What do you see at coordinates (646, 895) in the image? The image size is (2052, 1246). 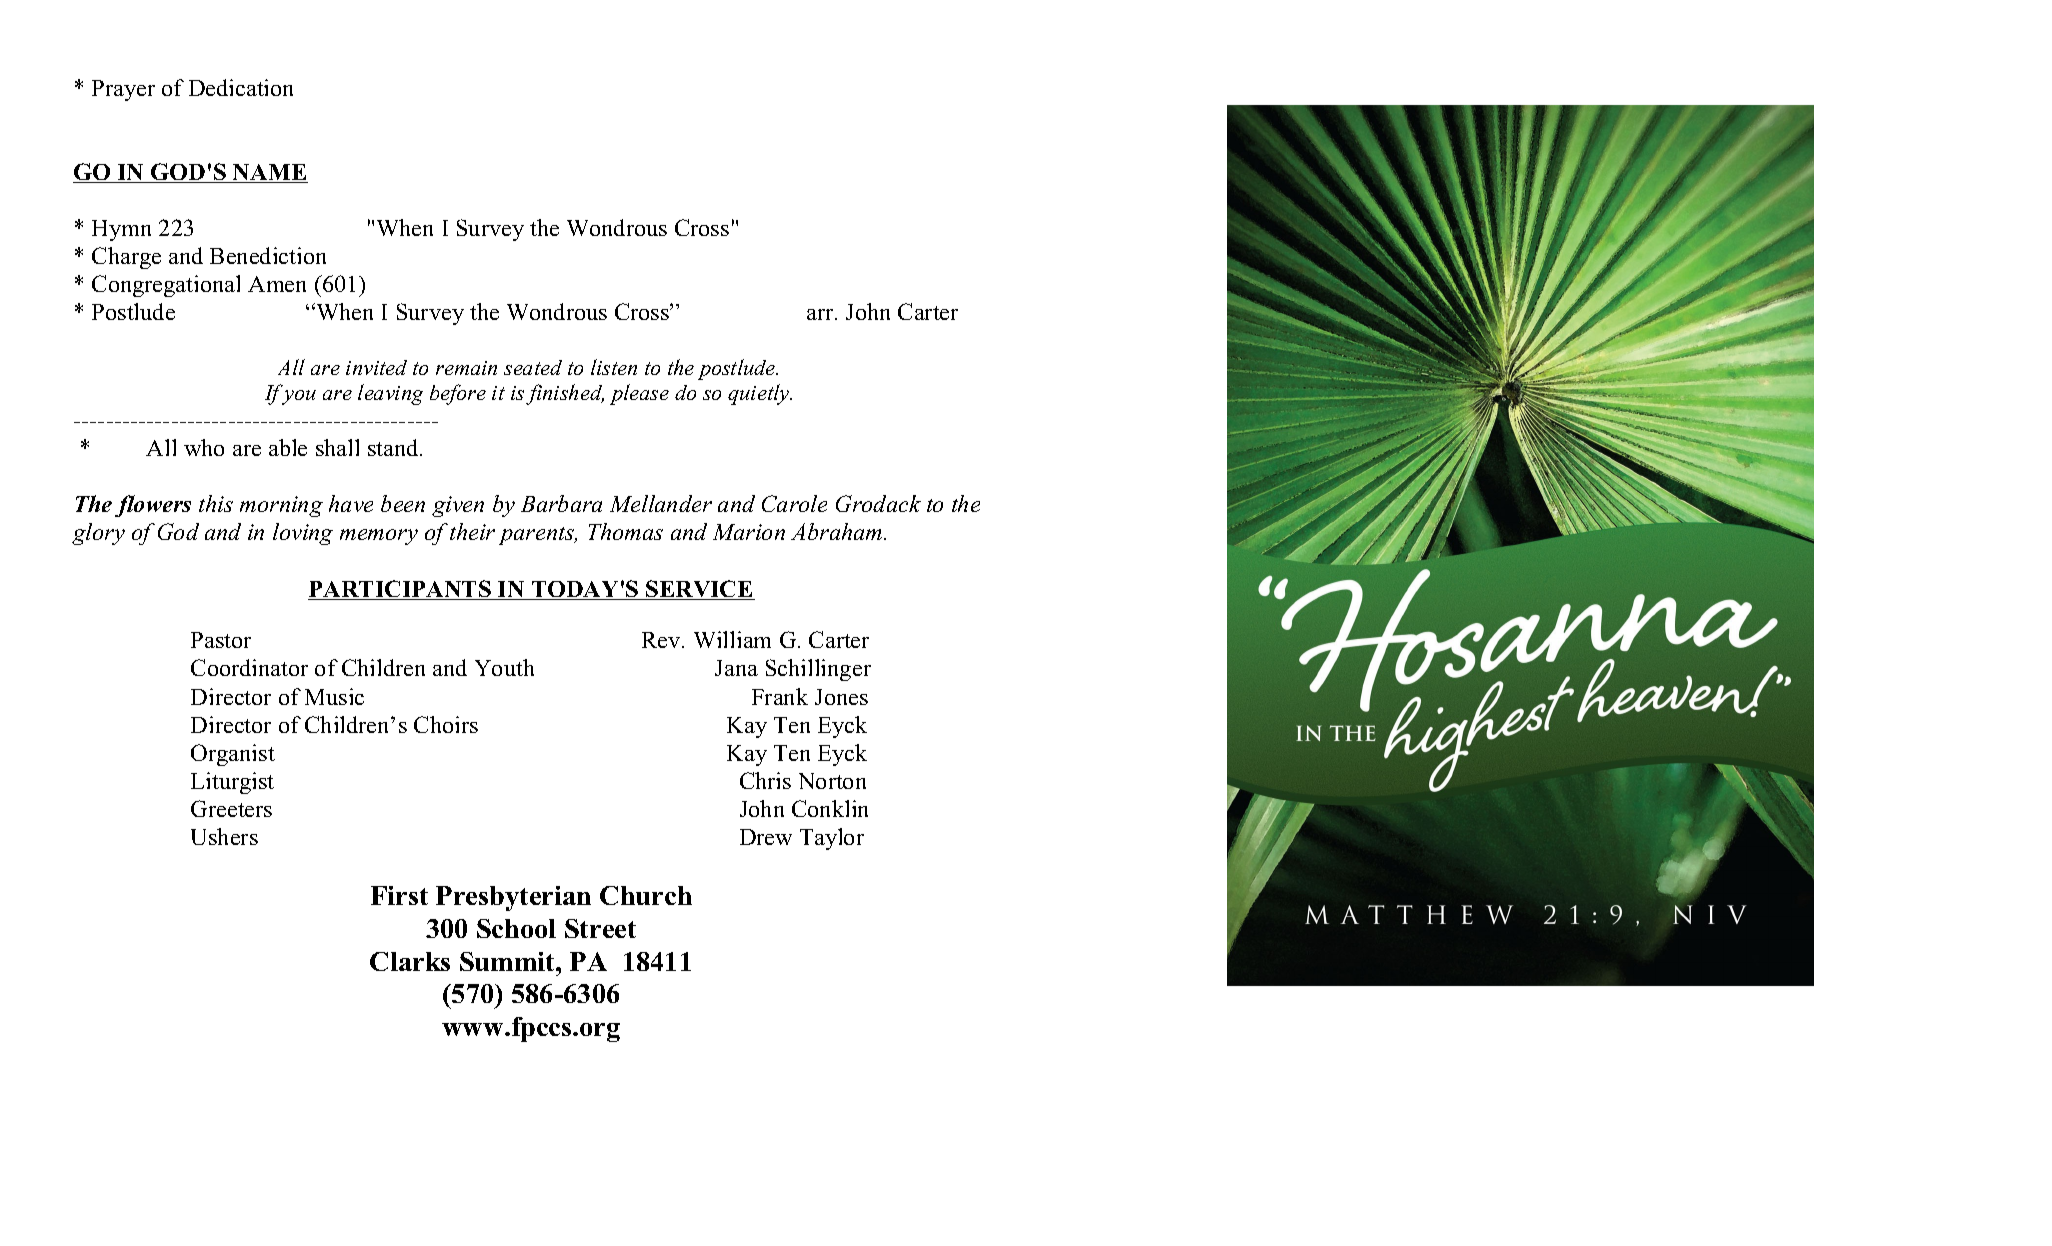 I see `Church` at bounding box center [646, 895].
